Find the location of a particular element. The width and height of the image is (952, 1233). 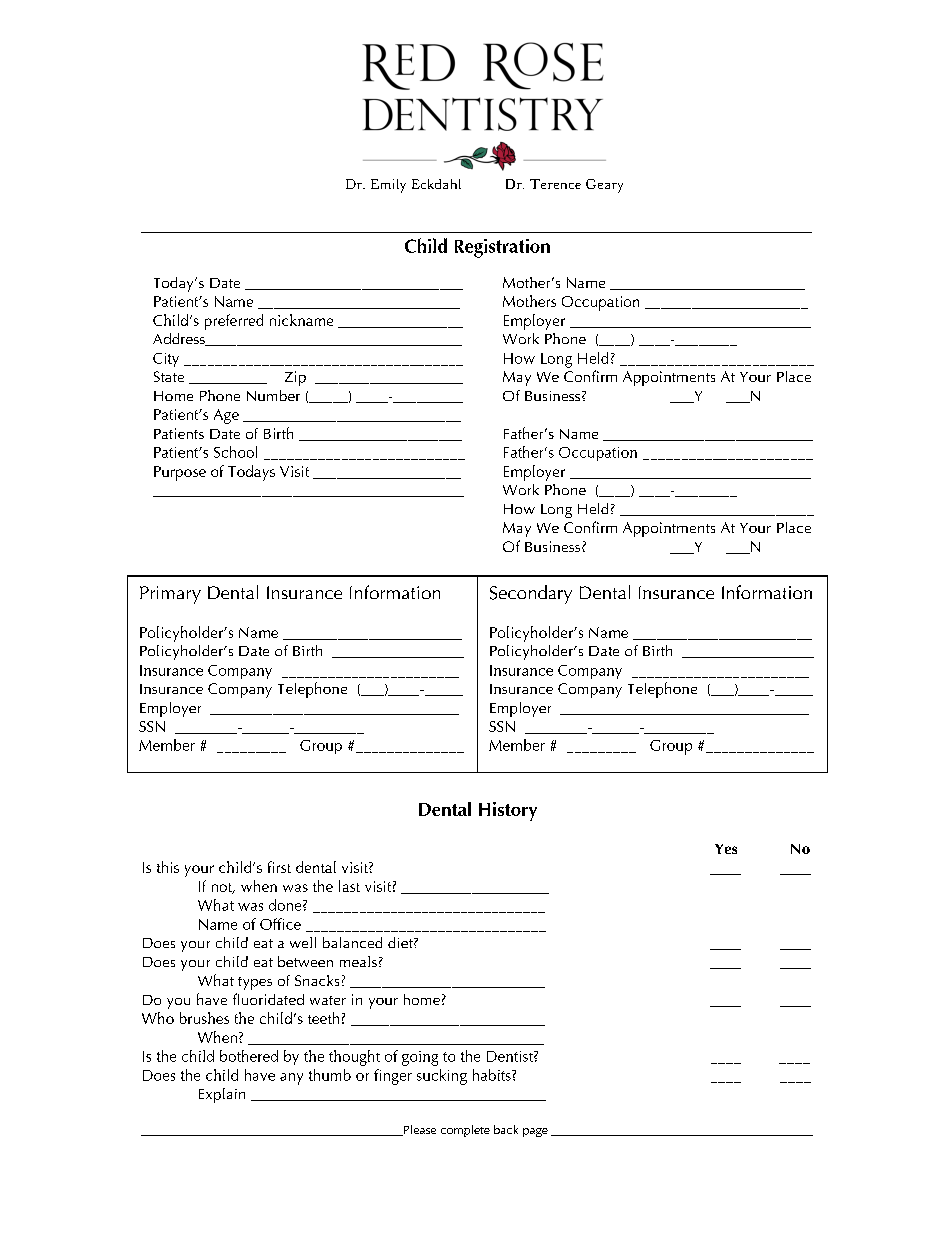

Geary is located at coordinates (604, 186).
